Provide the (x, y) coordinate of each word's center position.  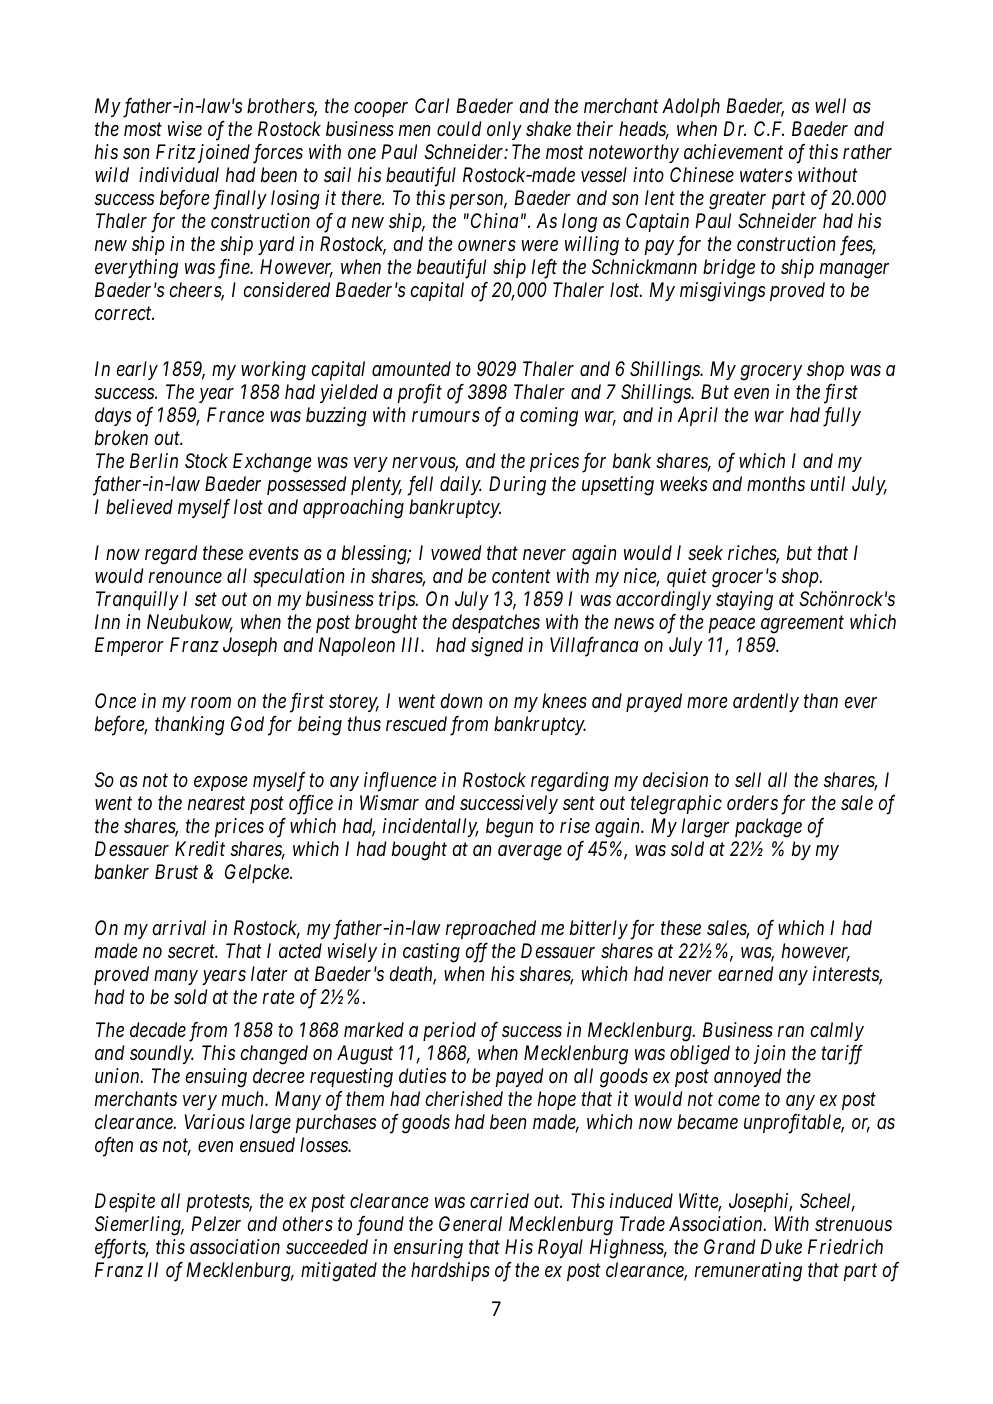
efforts (121, 1249)
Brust (176, 872)
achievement (733, 151)
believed (139, 506)
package (768, 828)
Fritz (176, 151)
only (504, 130)
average (530, 853)
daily (461, 485)
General (470, 1223)
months (776, 484)
